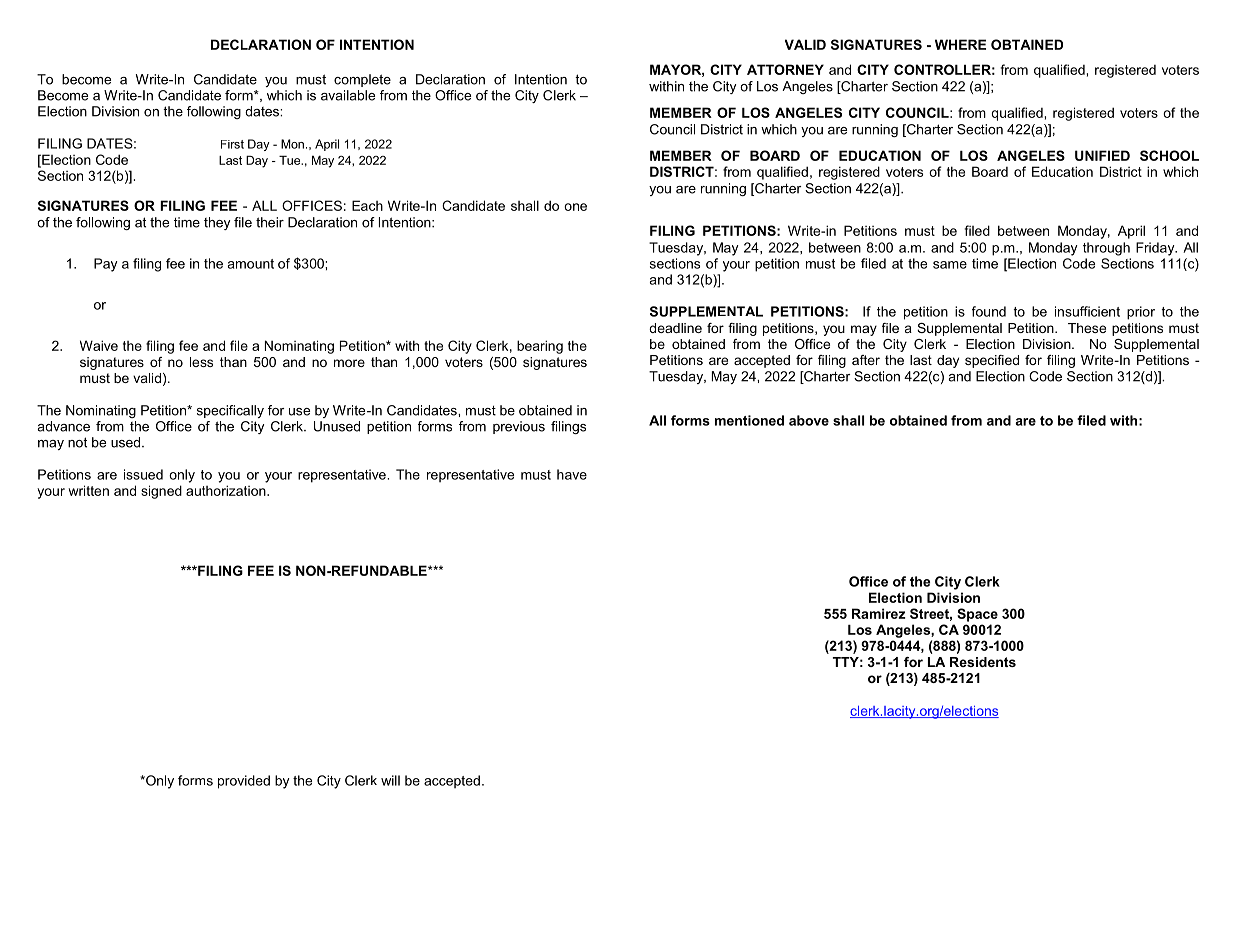 This page has height=952, width=1233. I want to click on previous, so click(519, 427).
